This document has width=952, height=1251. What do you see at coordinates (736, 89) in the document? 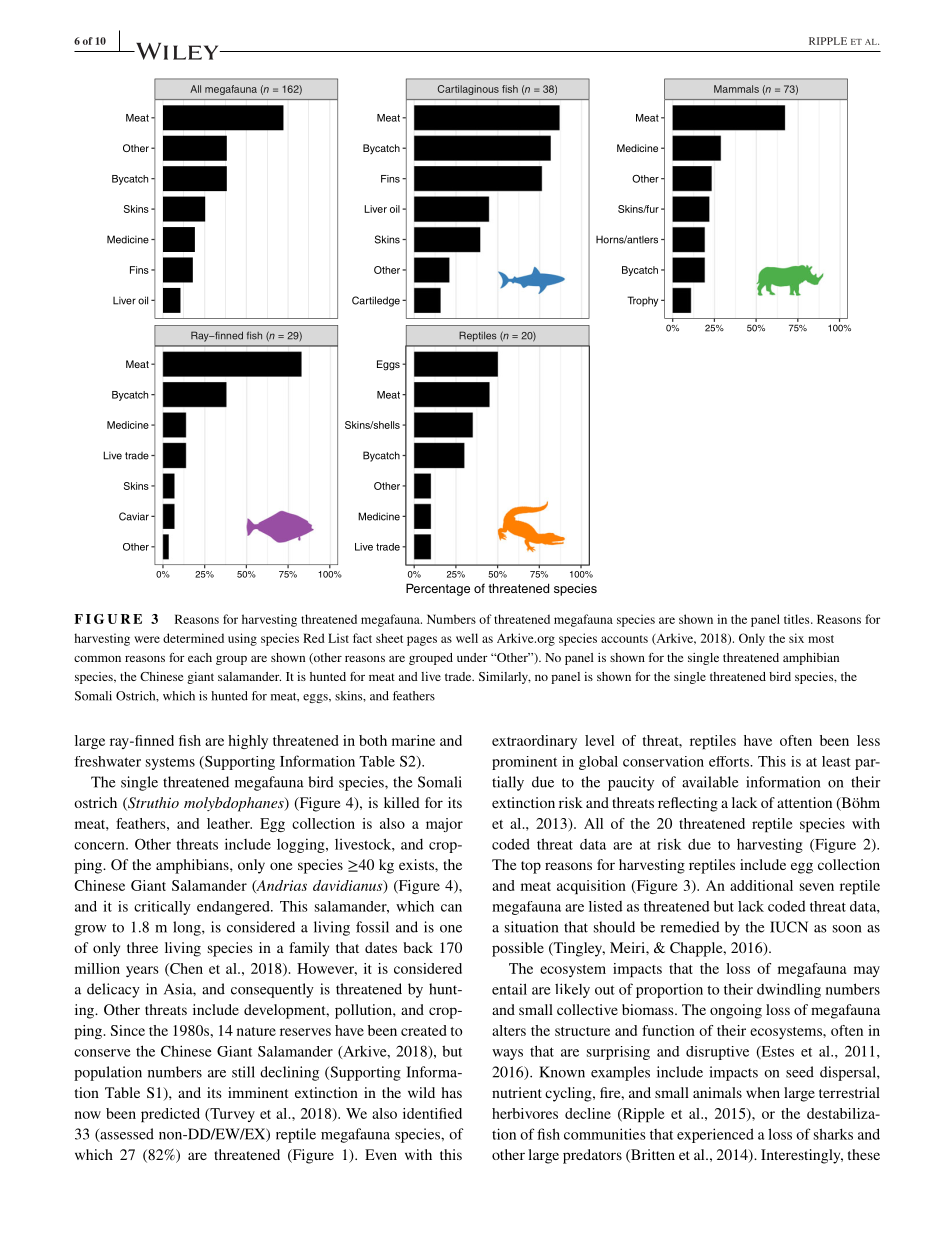
I see `Mammals` at bounding box center [736, 89].
